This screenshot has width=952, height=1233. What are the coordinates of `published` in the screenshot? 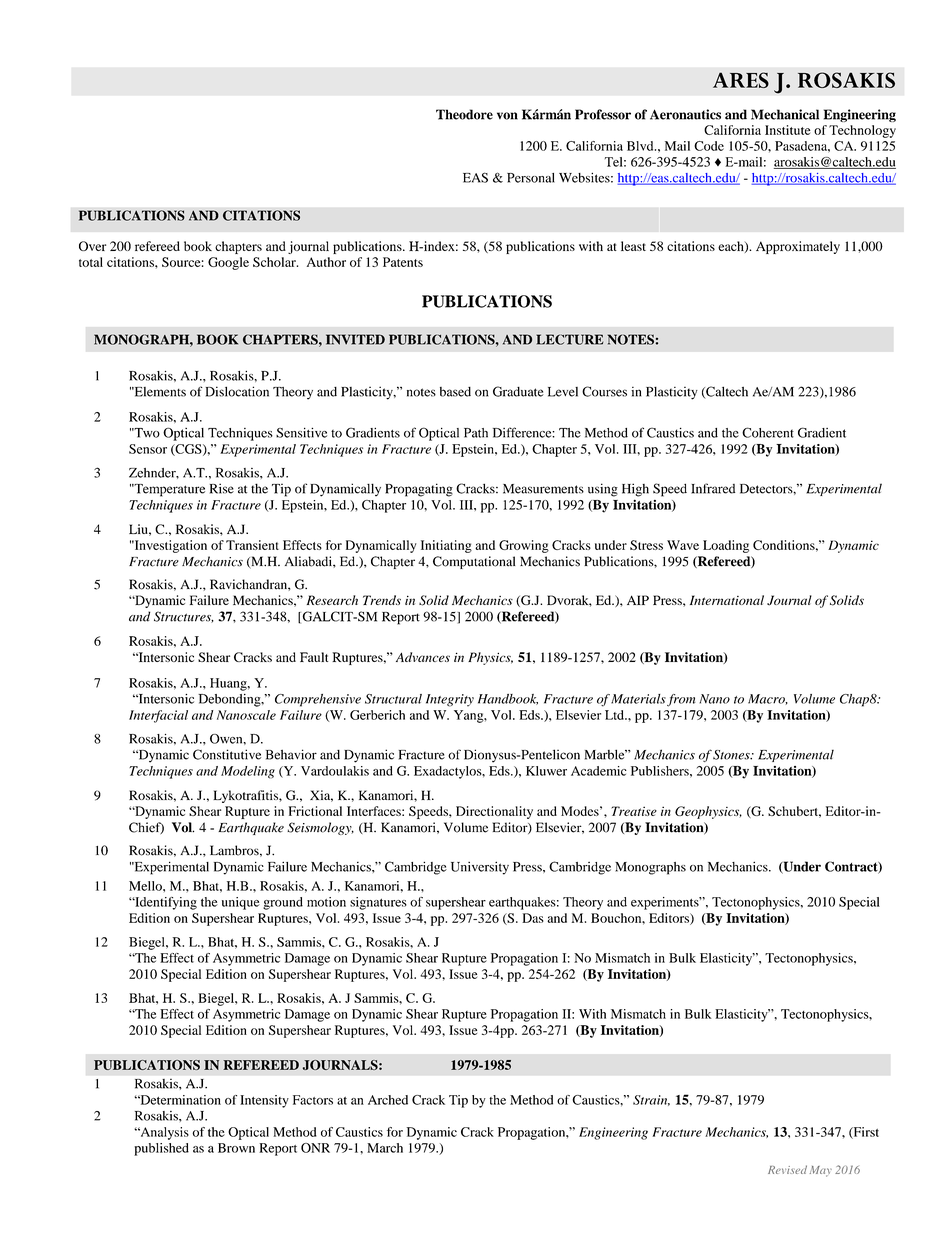 It's located at (161, 1149).
